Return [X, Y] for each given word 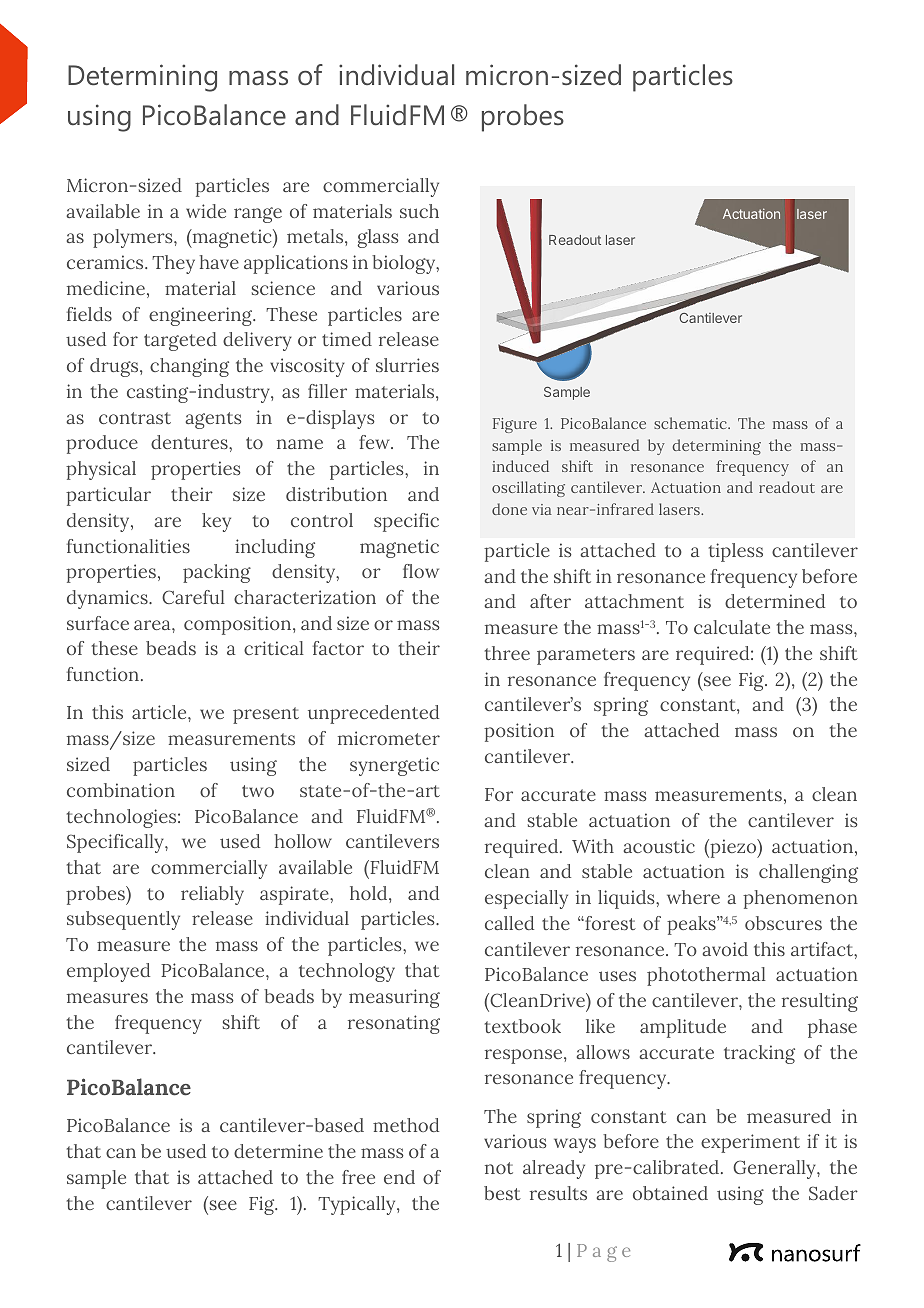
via [542, 509]
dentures [190, 442]
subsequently [123, 920]
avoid [725, 949]
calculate [732, 627]
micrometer [389, 738]
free [358, 1177]
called [509, 923]
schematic [691, 423]
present [266, 715]
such [419, 211]
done [509, 509]
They [173, 264]
